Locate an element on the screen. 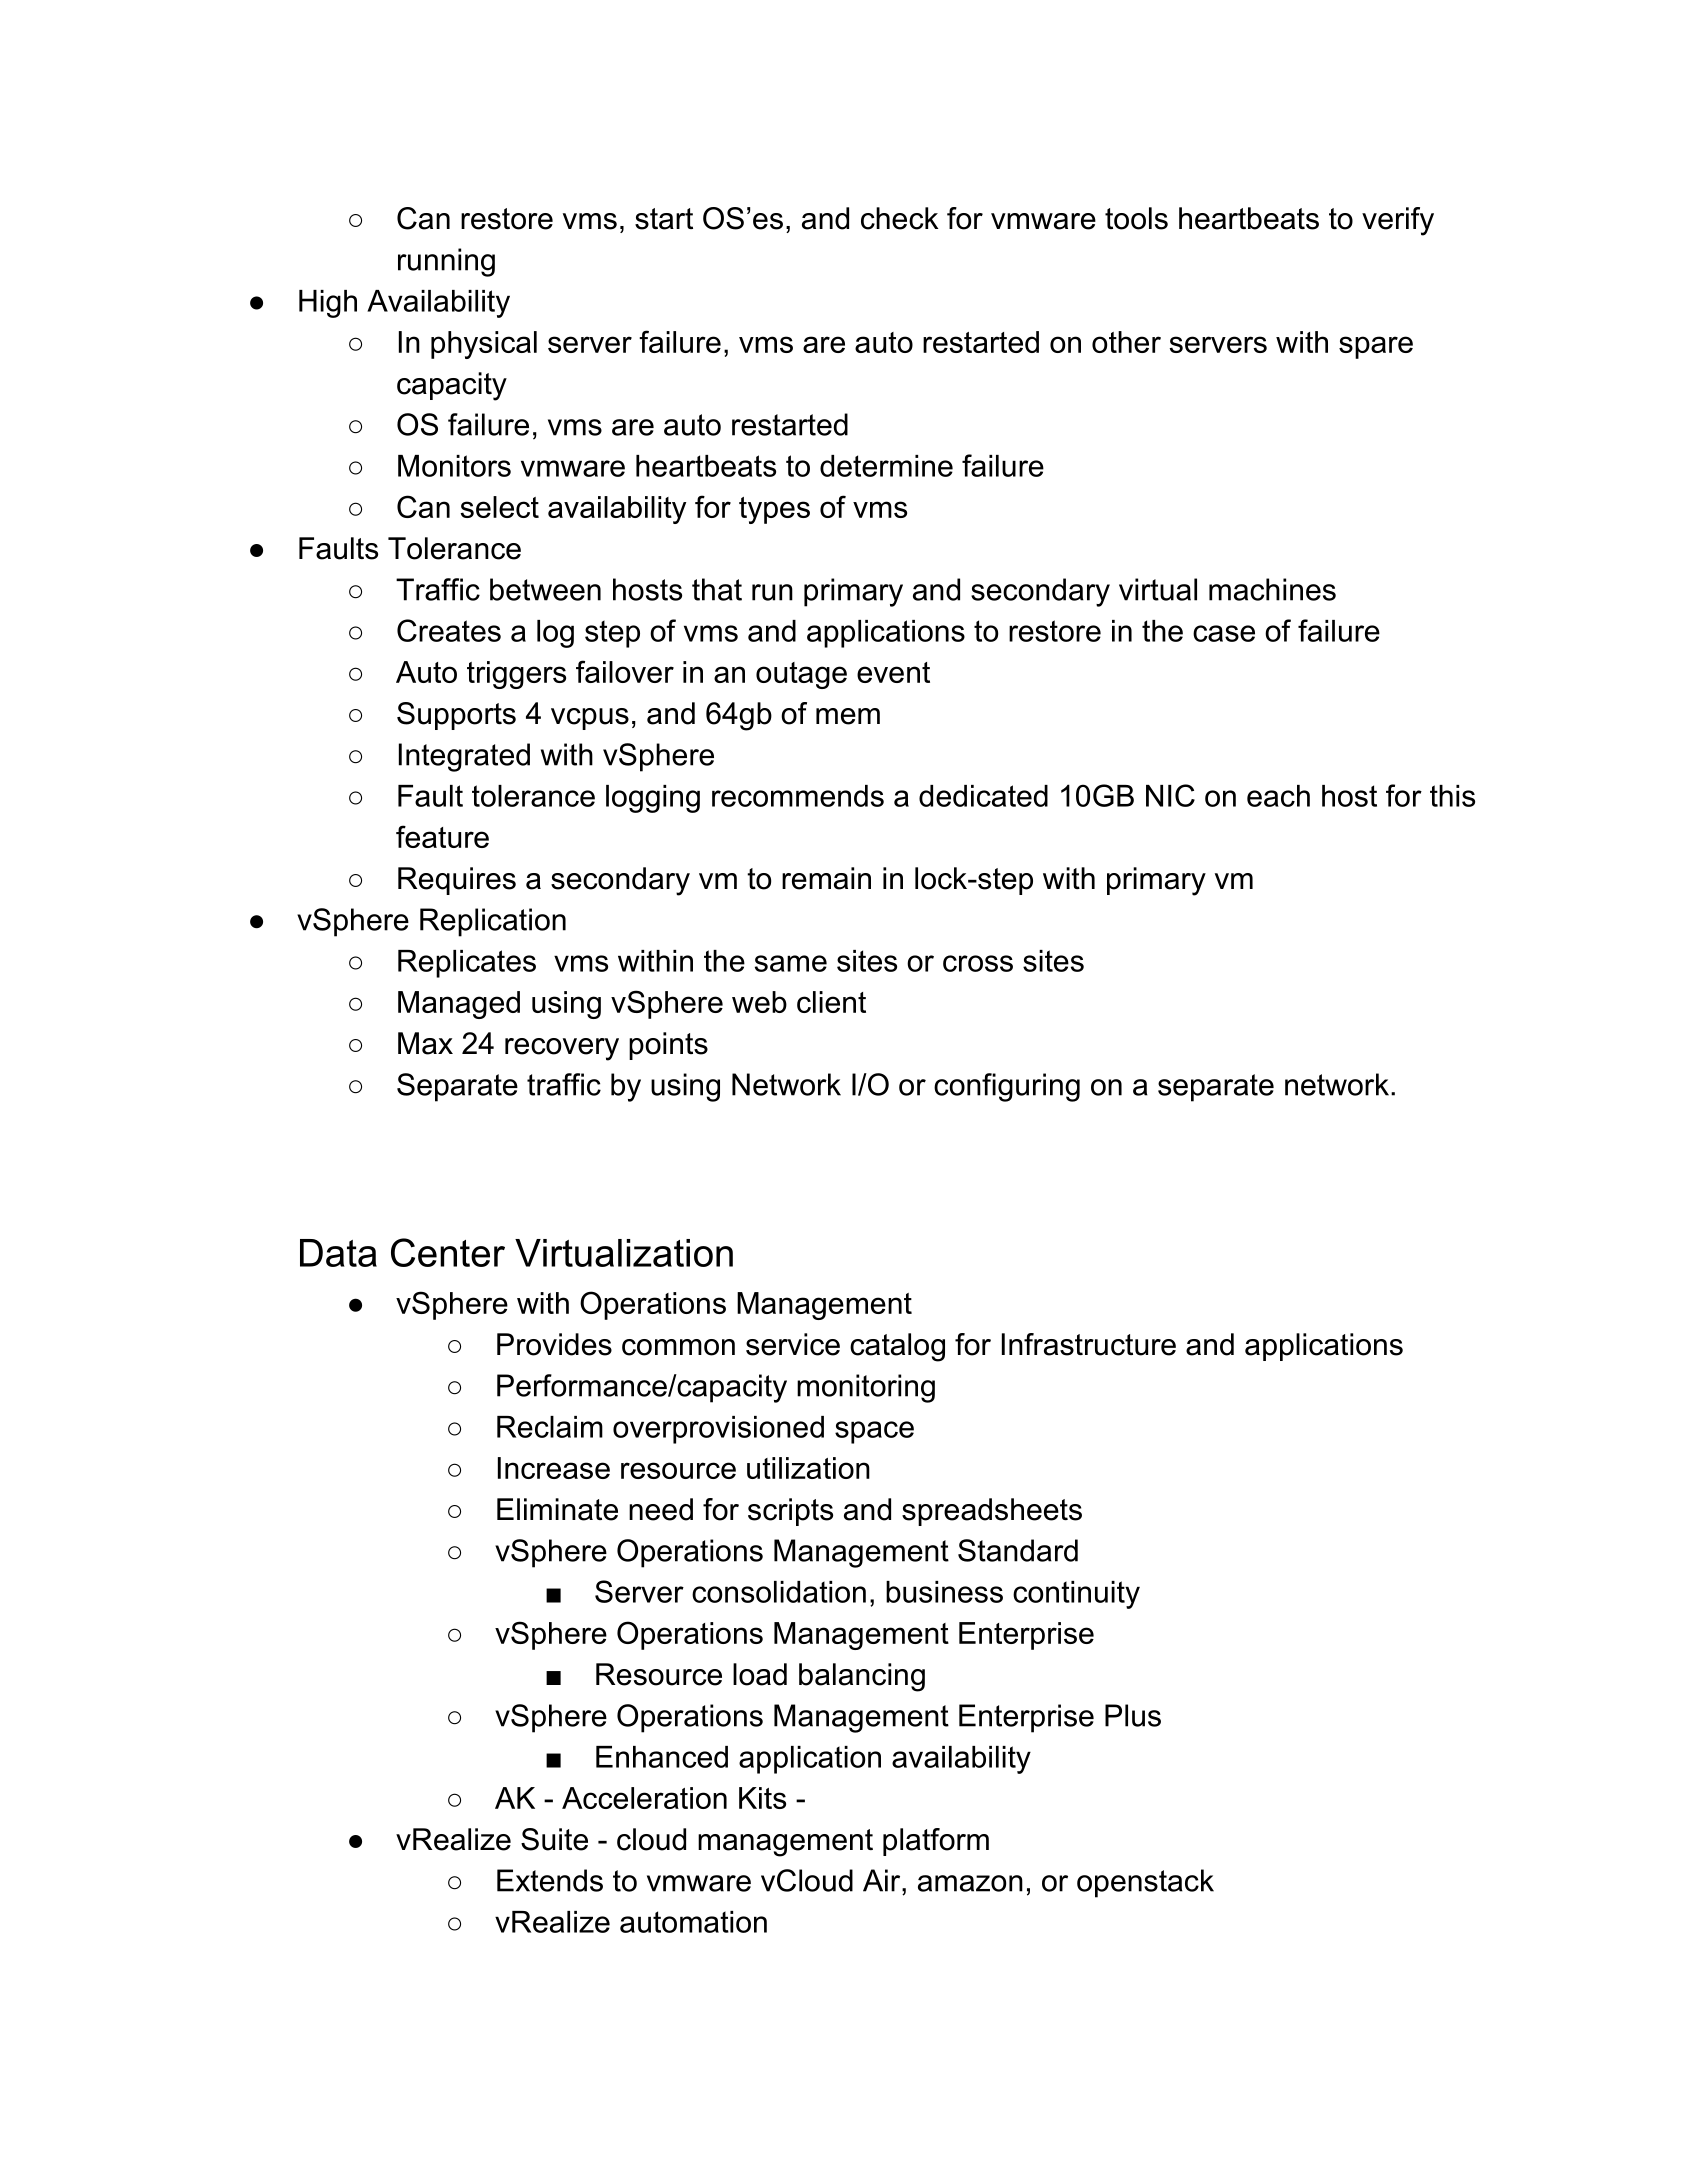  running is located at coordinates (446, 262).
